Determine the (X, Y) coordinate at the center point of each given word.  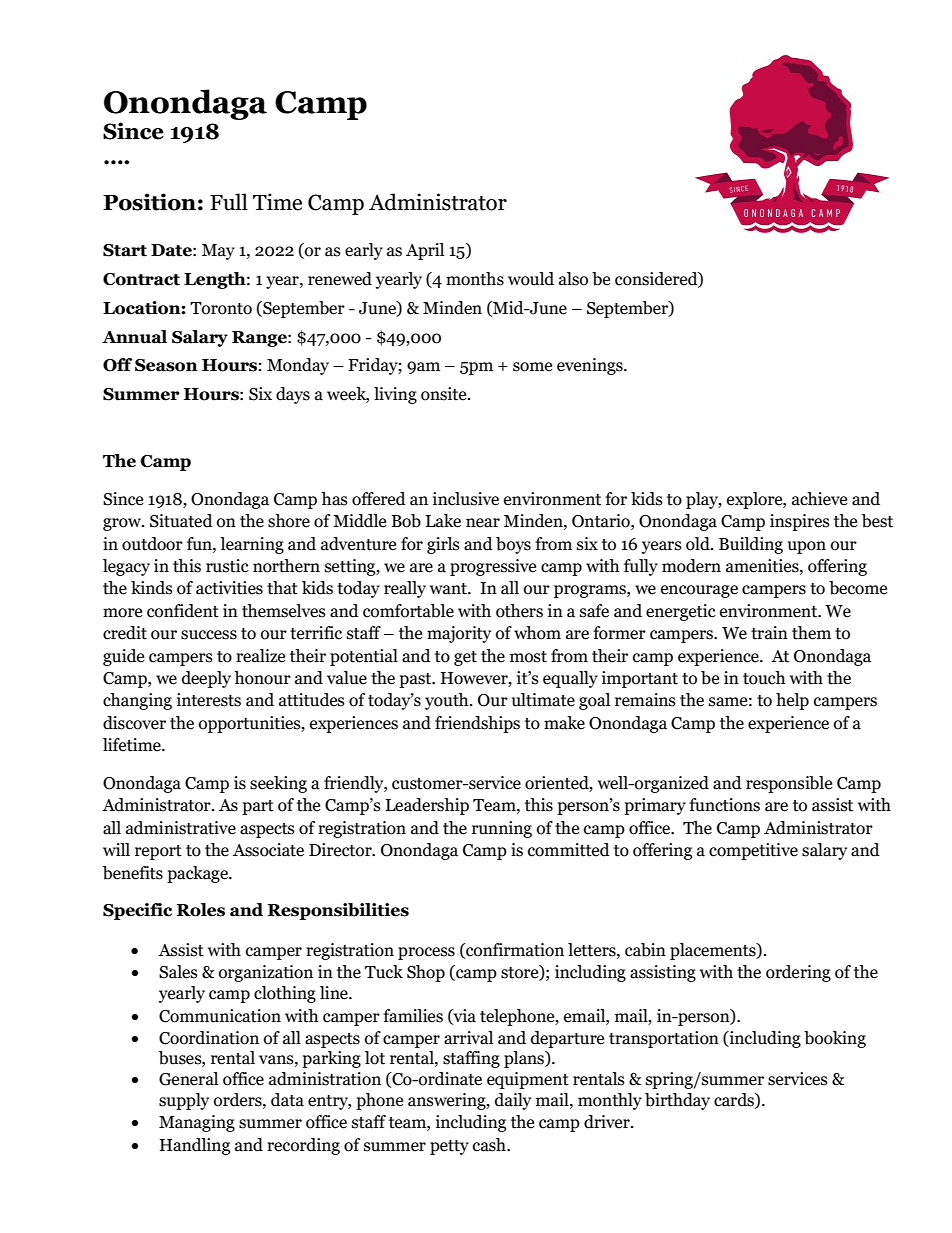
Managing (197, 1123)
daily (513, 1101)
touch (764, 678)
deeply (206, 679)
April (425, 251)
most (528, 657)
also (573, 279)
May (218, 252)
